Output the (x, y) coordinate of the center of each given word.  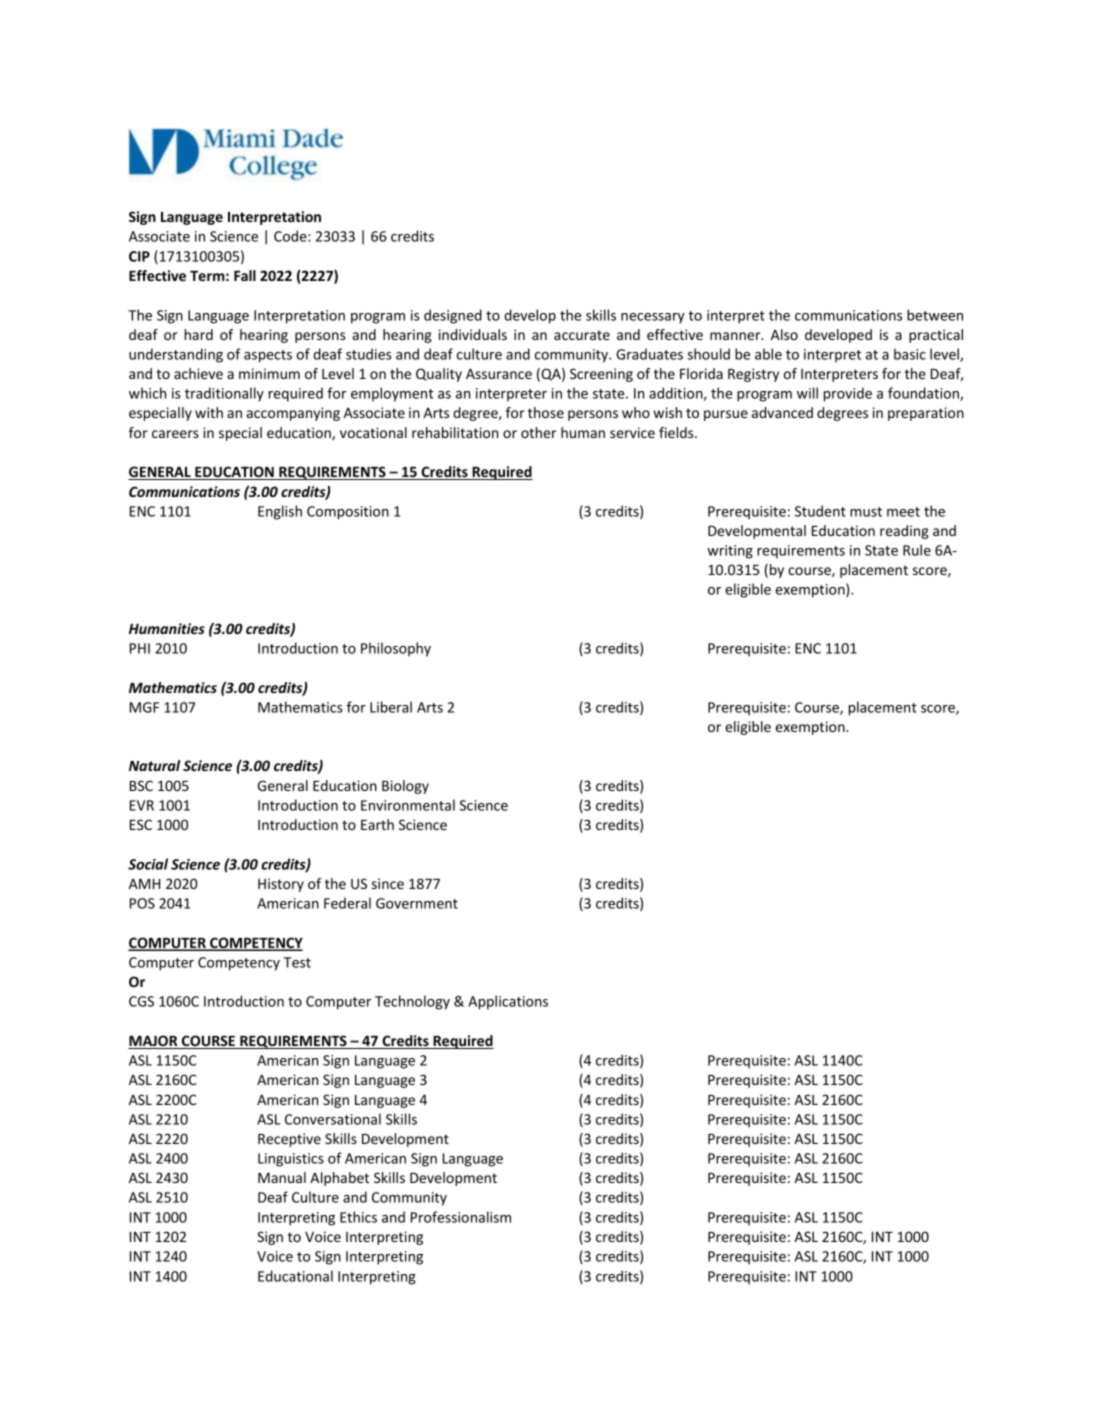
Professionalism (461, 1217)
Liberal (391, 707)
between (935, 315)
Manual (282, 1177)
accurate (582, 335)
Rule (917, 550)
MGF (144, 707)
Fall (245, 275)
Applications (508, 1002)
